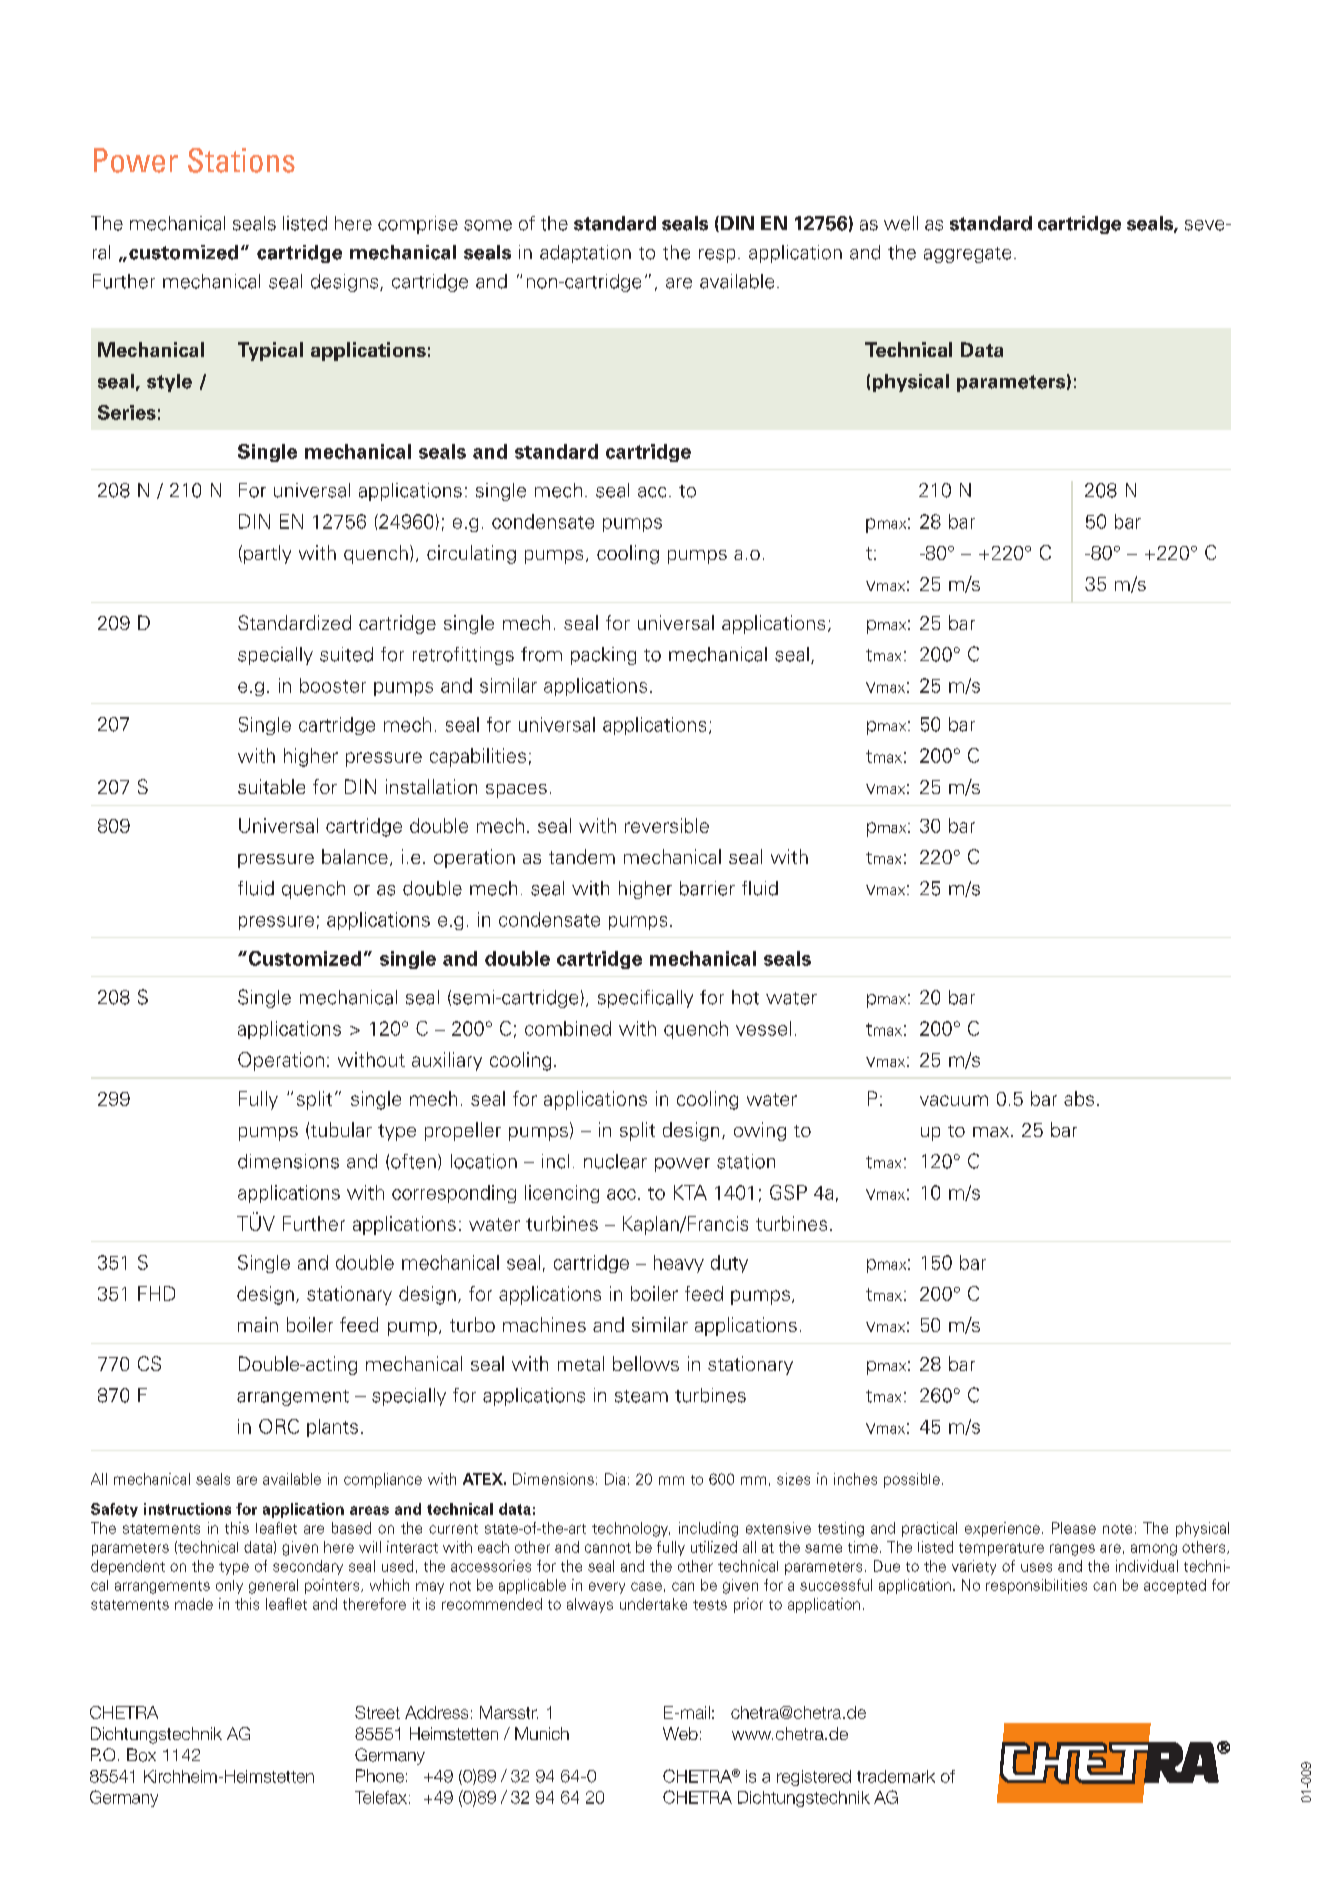  I want to click on bellows, so click(646, 1363).
